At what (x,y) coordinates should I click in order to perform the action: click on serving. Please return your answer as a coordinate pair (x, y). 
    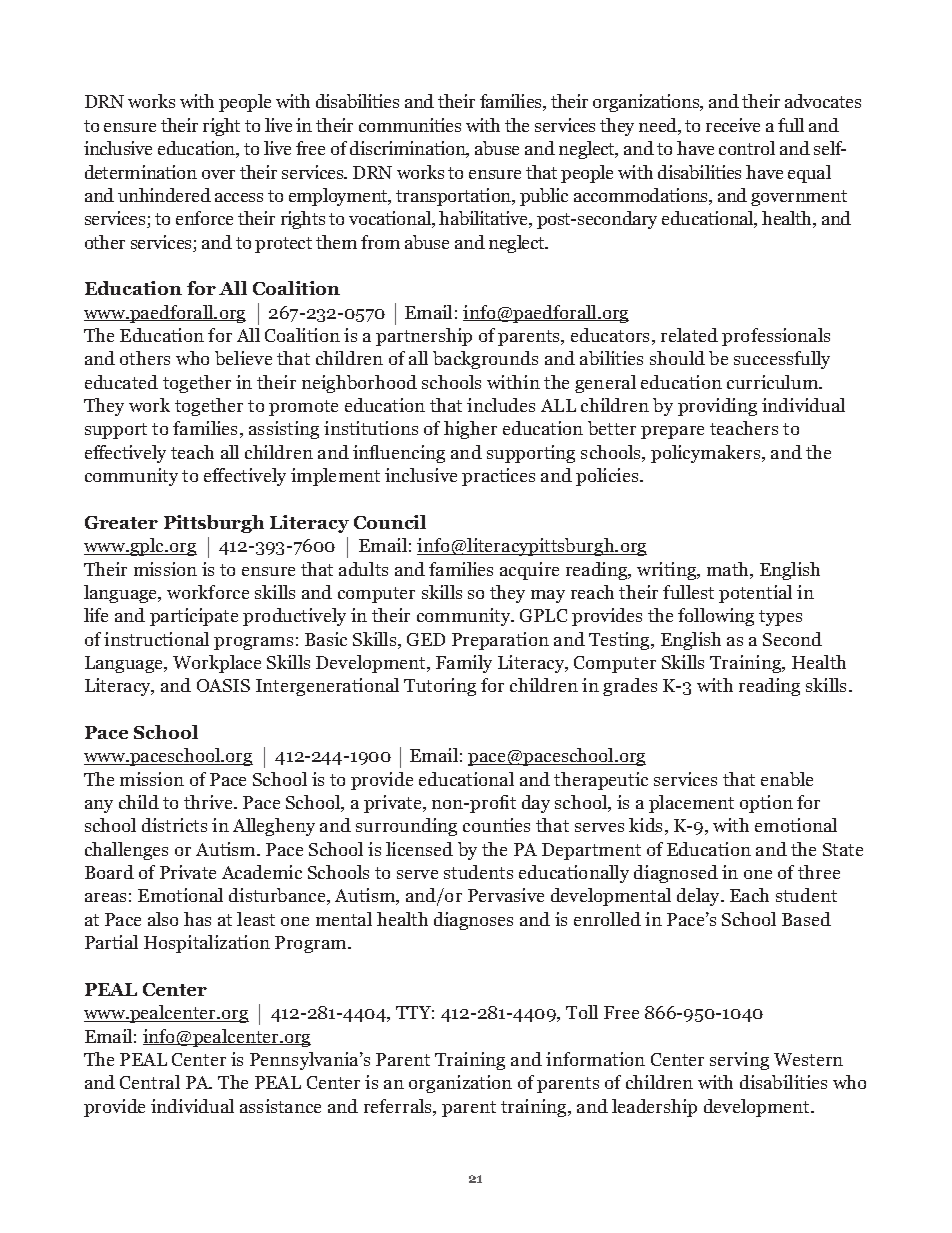
    Looking at the image, I should click on (739, 1061).
